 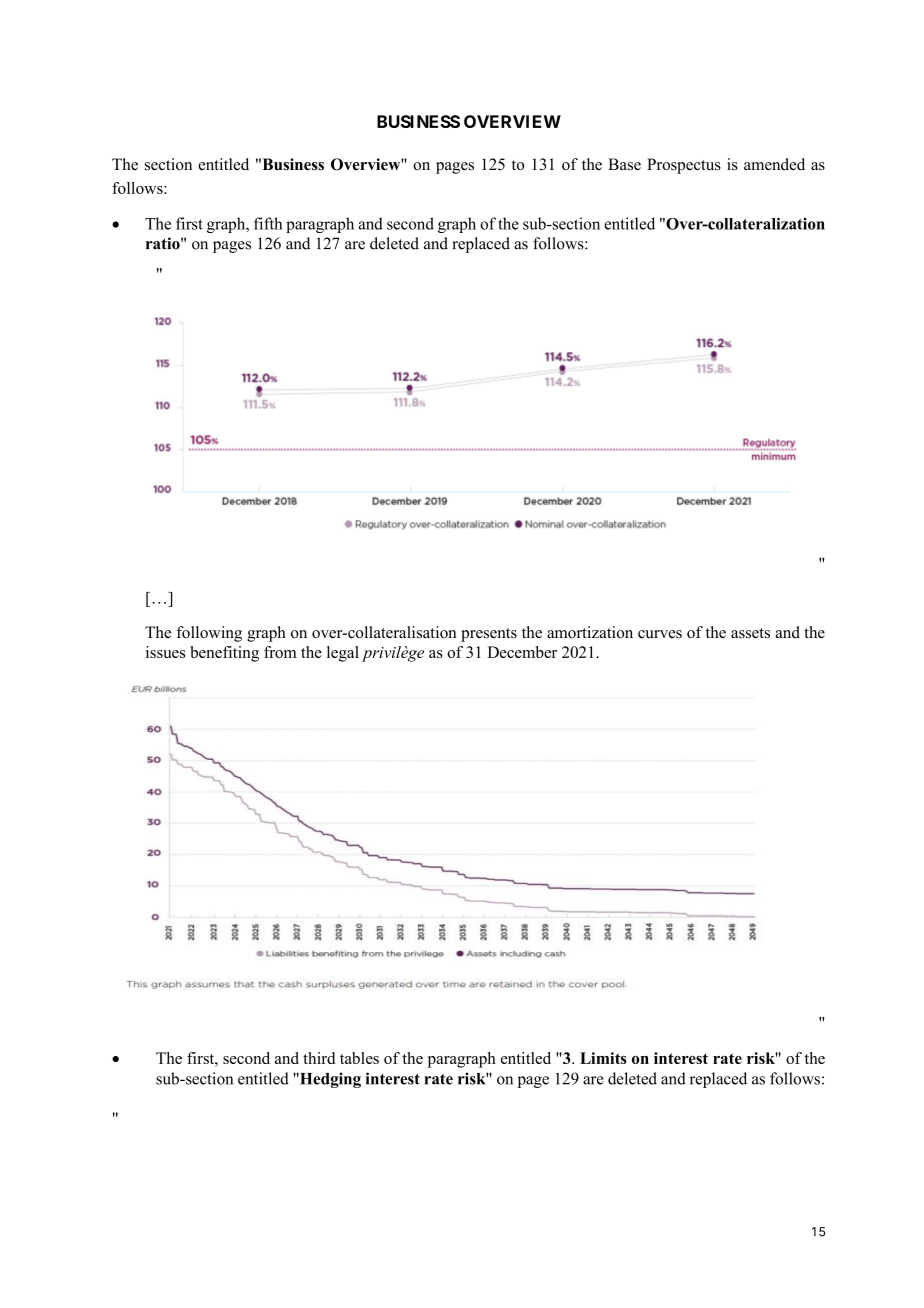 What do you see at coordinates (660, 634) in the page?
I see `curves` at bounding box center [660, 634].
